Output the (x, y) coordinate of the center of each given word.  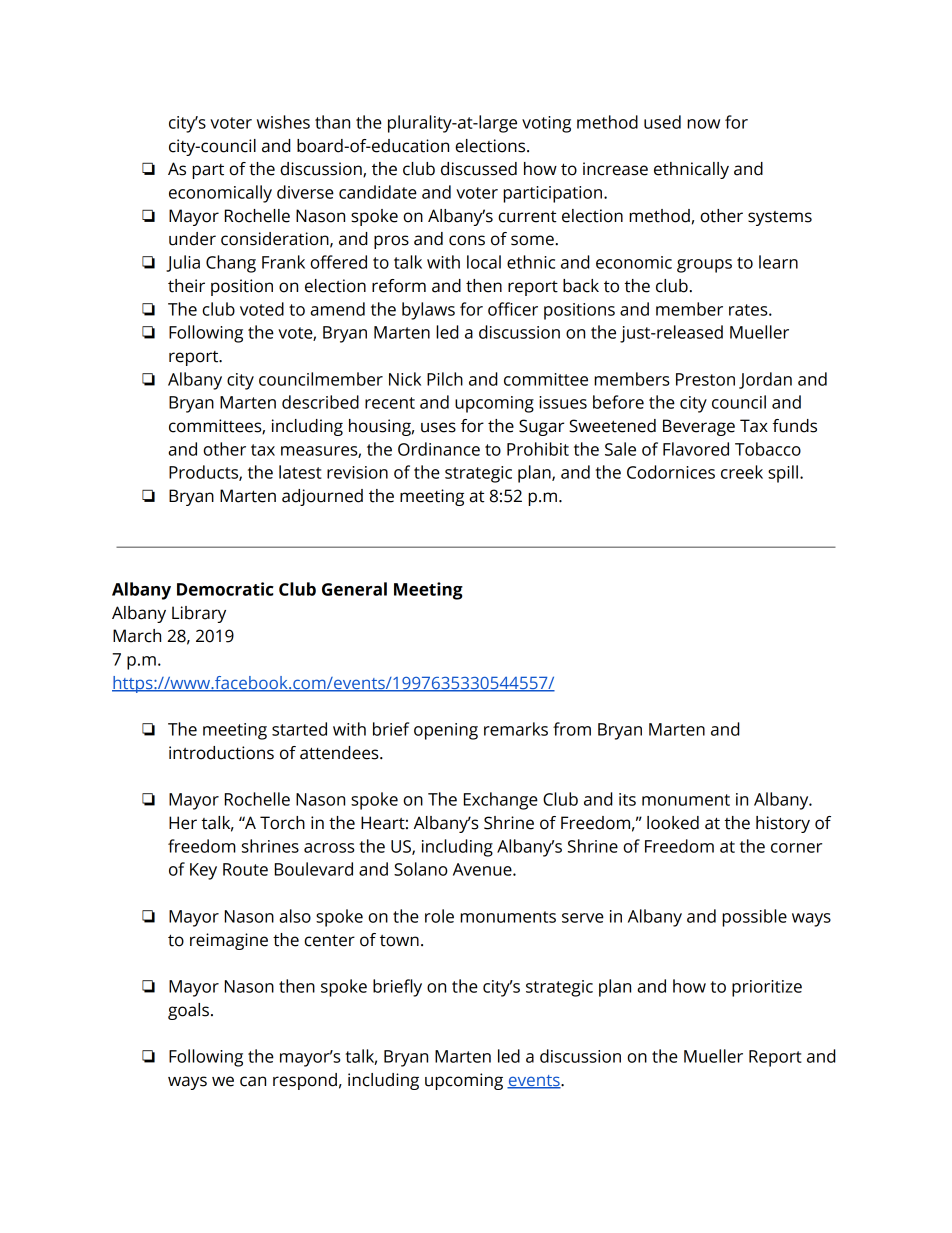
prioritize (767, 988)
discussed (479, 169)
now (703, 124)
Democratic (225, 589)
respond (305, 1081)
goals (188, 1011)
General (354, 589)
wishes (283, 122)
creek (742, 472)
